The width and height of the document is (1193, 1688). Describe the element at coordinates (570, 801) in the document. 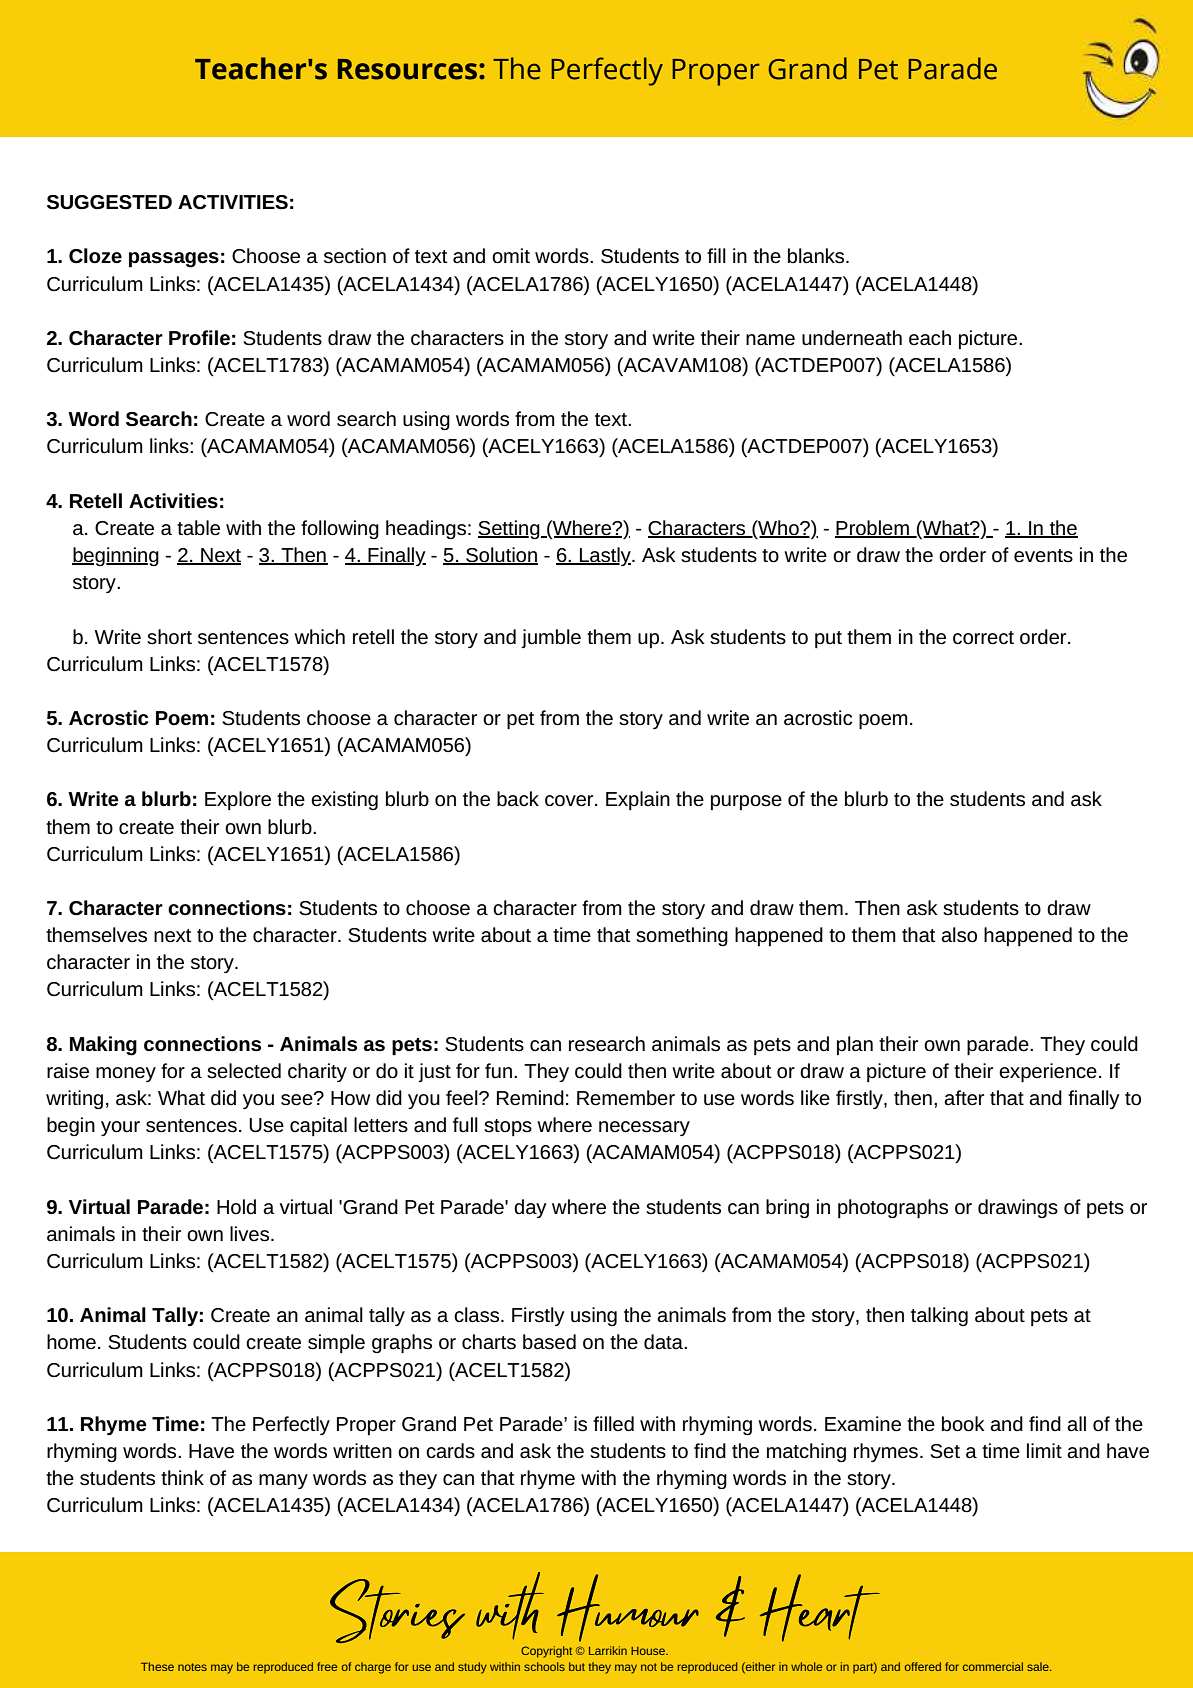

I see `cover` at that location.
